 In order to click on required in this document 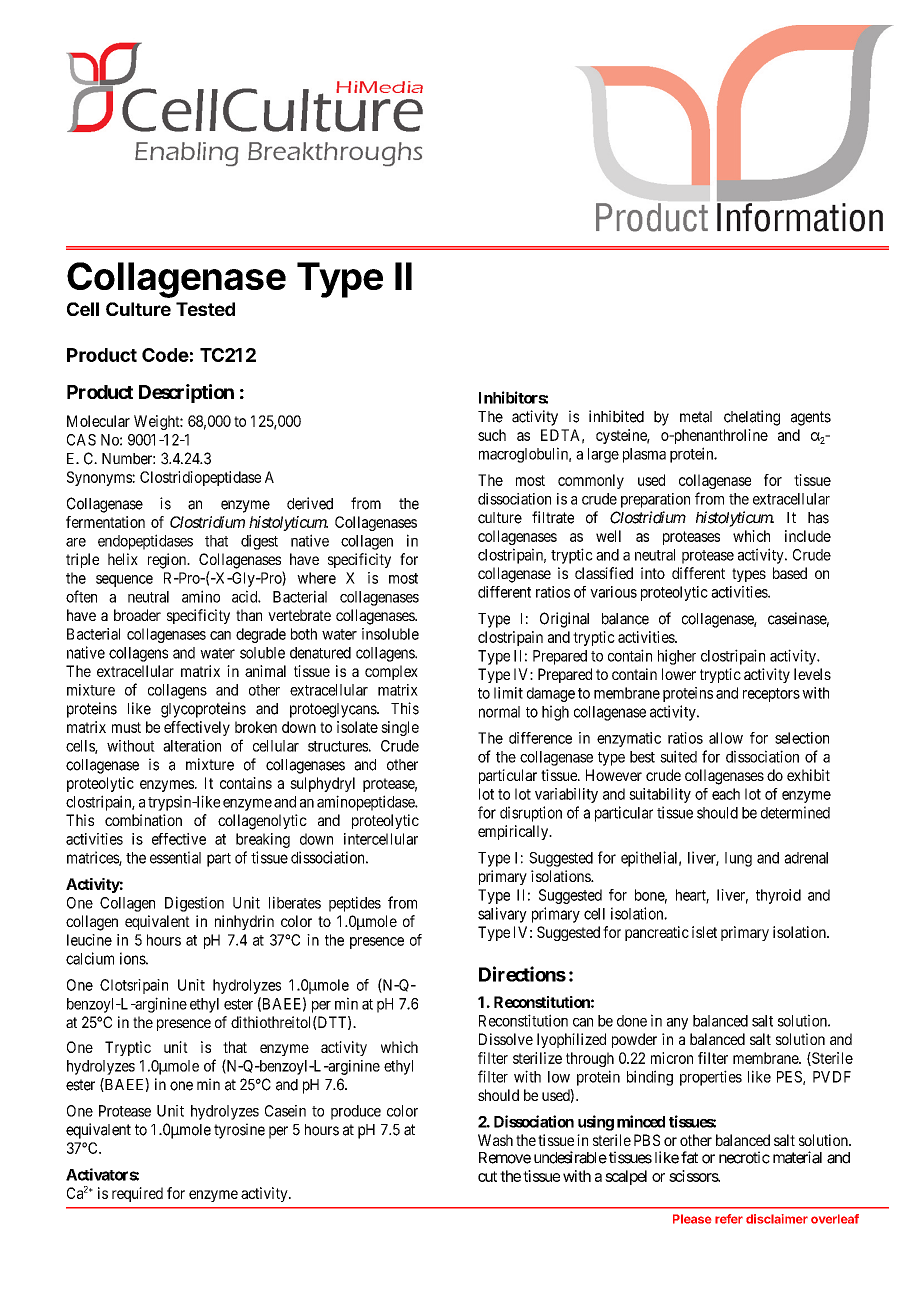, I will do `click(137, 1194)`.
